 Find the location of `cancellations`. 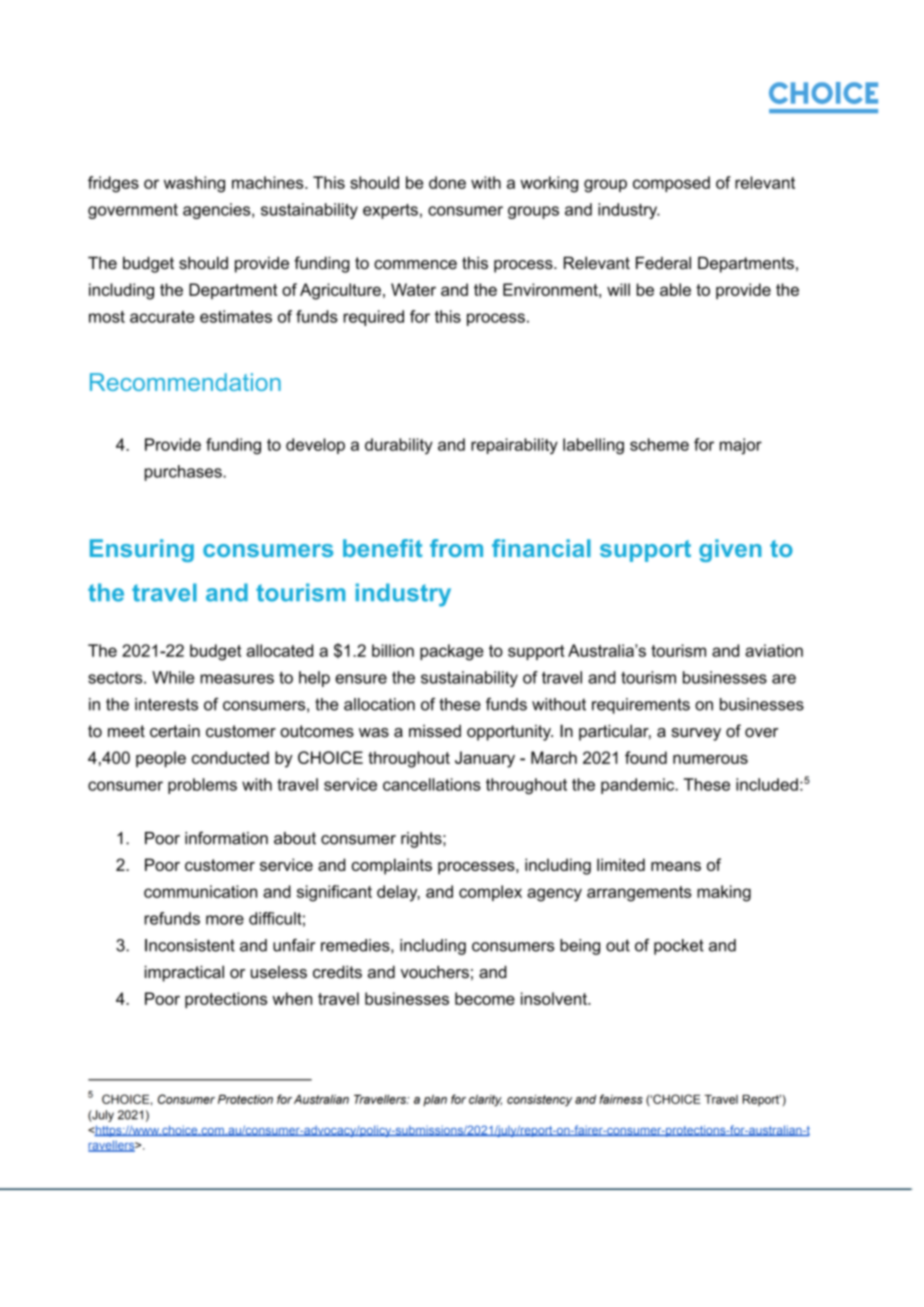

cancellations is located at coordinates (432, 784).
